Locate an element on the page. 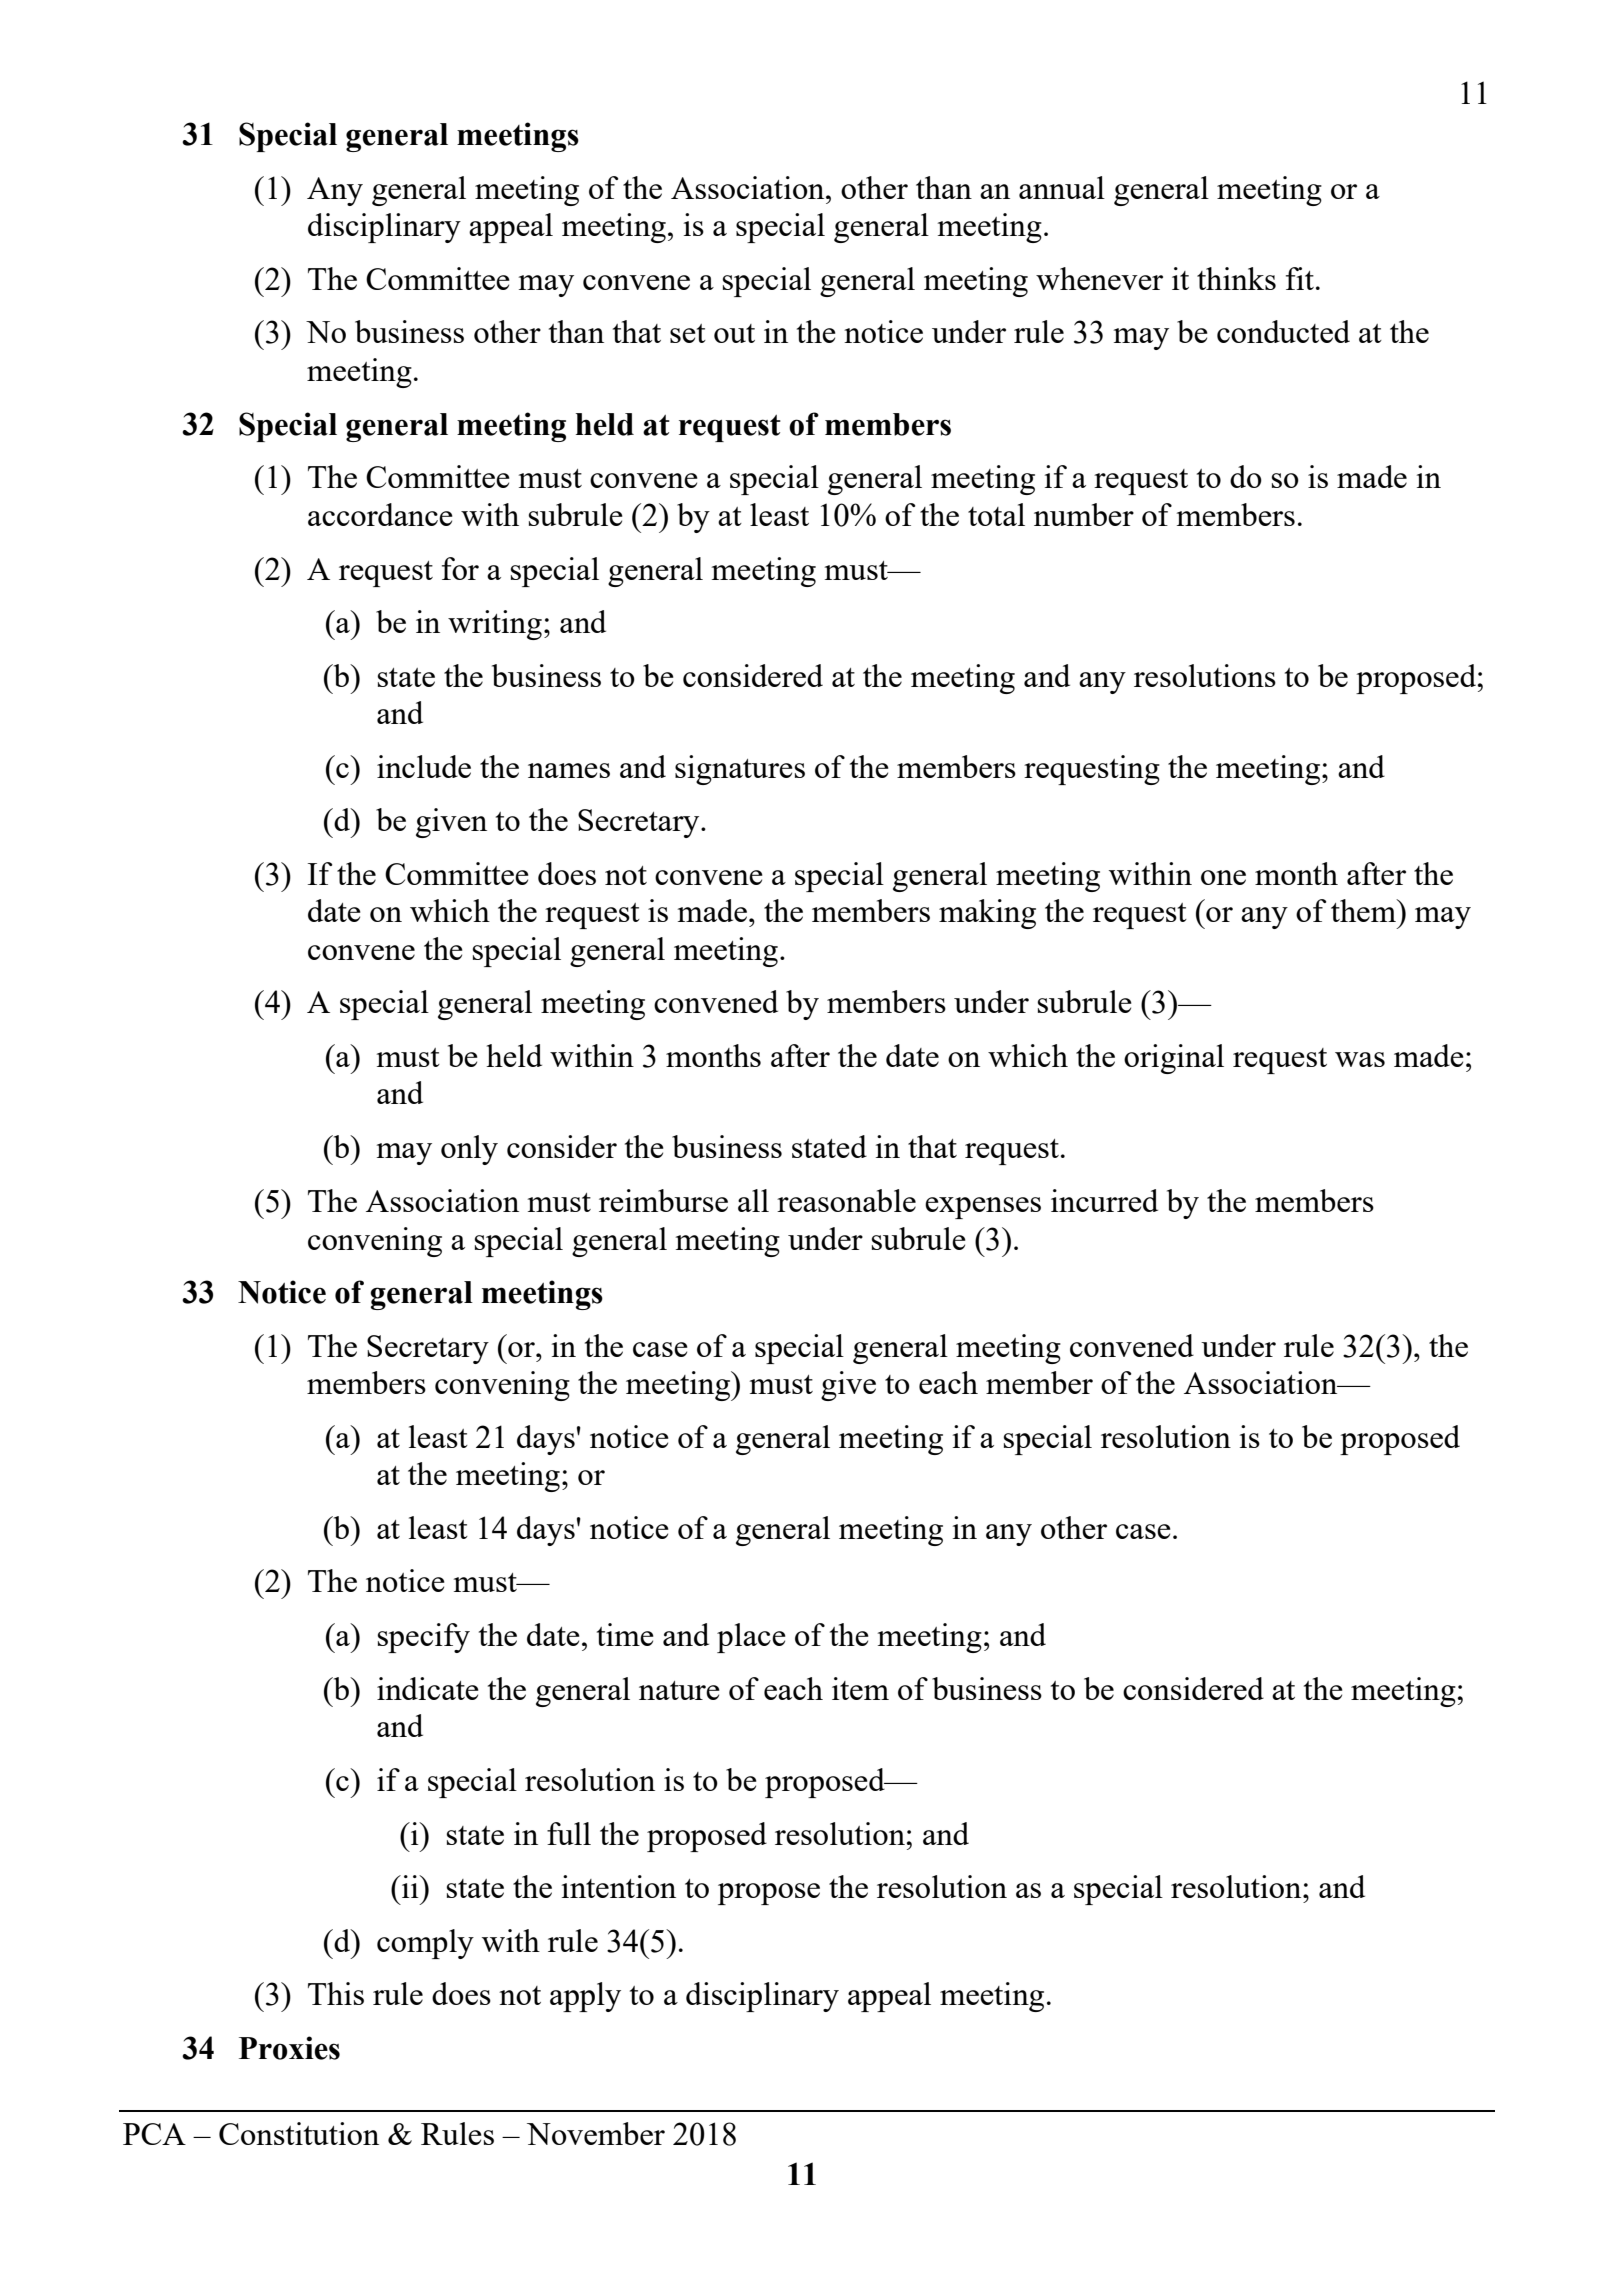  specify is located at coordinates (424, 1638).
